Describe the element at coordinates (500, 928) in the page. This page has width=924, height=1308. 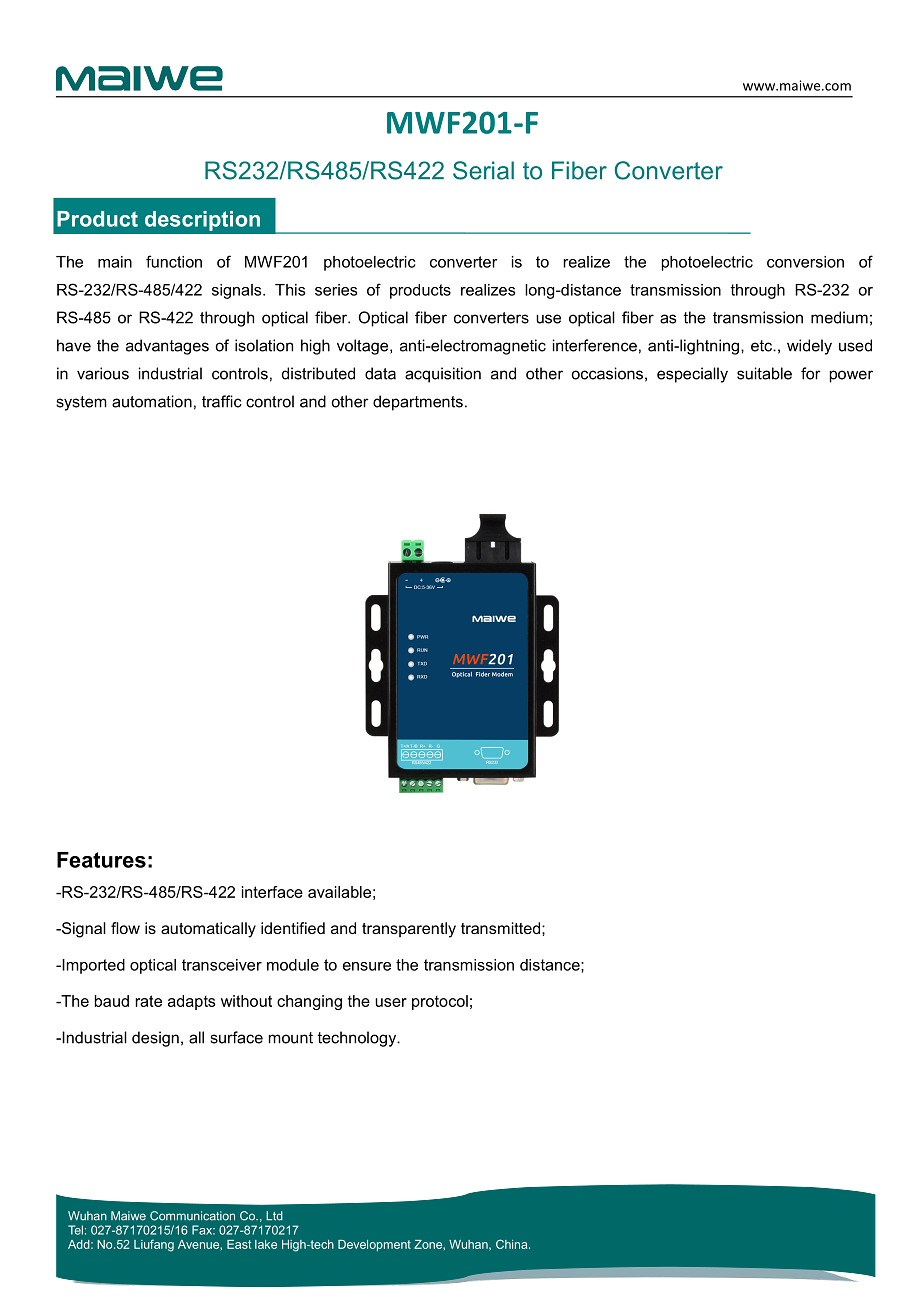
I see `transmitted` at that location.
